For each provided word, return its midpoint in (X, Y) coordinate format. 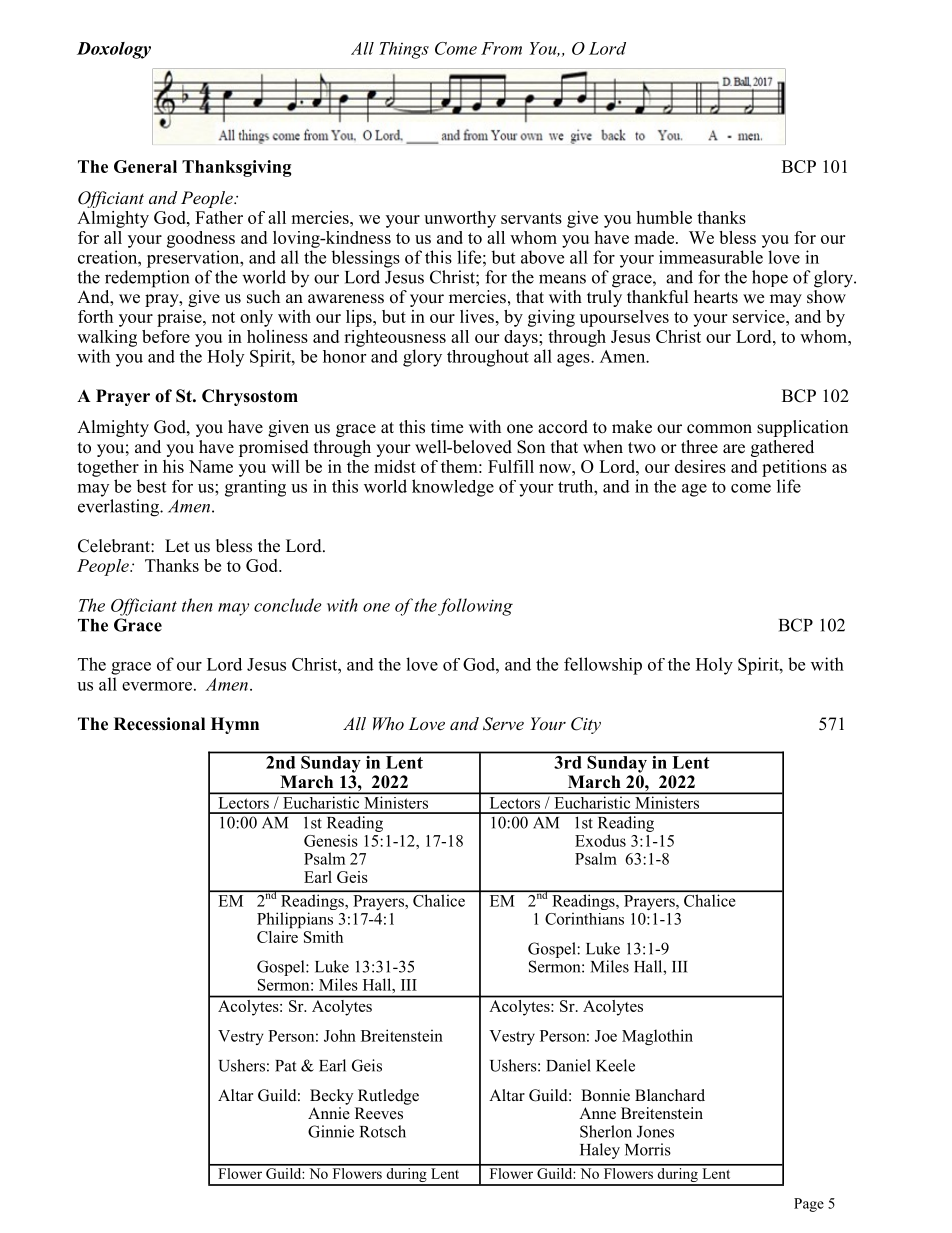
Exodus (600, 840)
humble (664, 217)
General (145, 166)
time (447, 427)
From (501, 48)
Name (211, 466)
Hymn (235, 725)
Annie (329, 1111)
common (719, 429)
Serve (503, 724)
